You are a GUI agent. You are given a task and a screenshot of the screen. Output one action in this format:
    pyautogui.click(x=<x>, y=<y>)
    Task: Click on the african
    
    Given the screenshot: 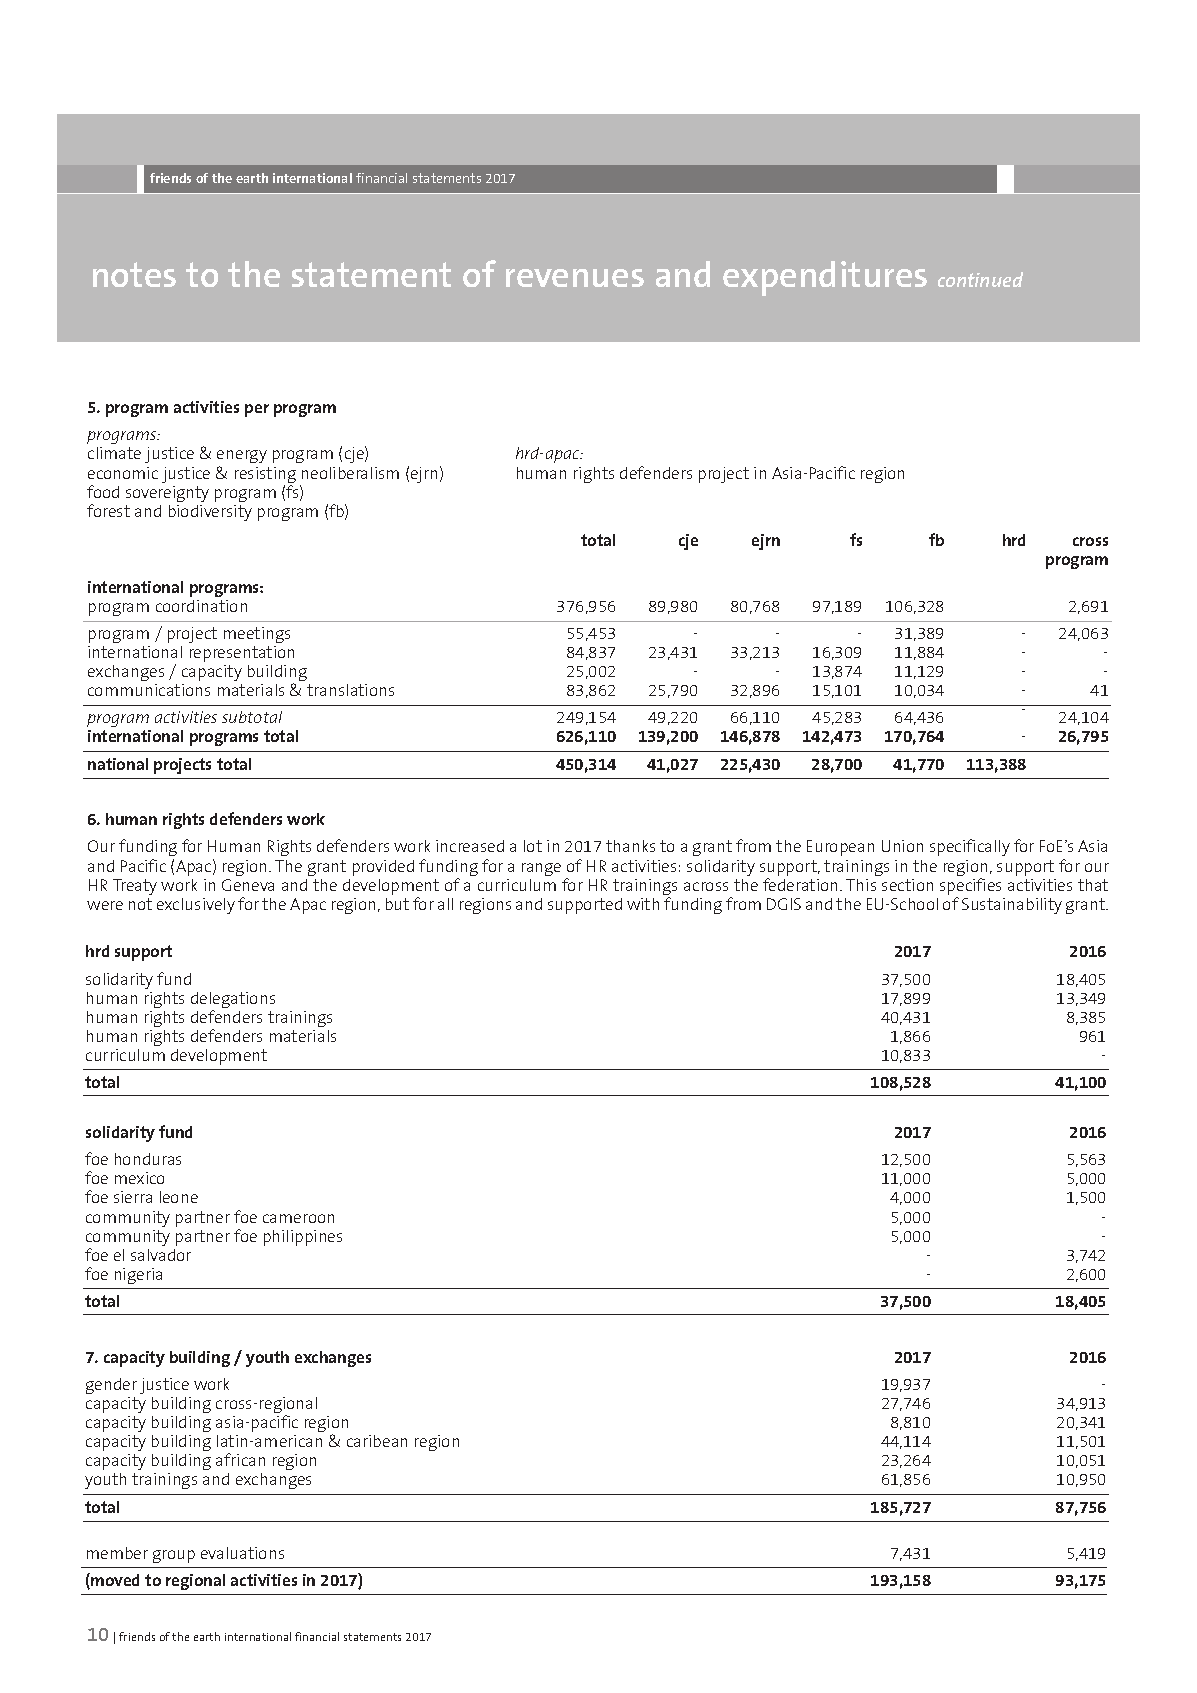 What is the action you would take?
    pyautogui.click(x=240, y=1459)
